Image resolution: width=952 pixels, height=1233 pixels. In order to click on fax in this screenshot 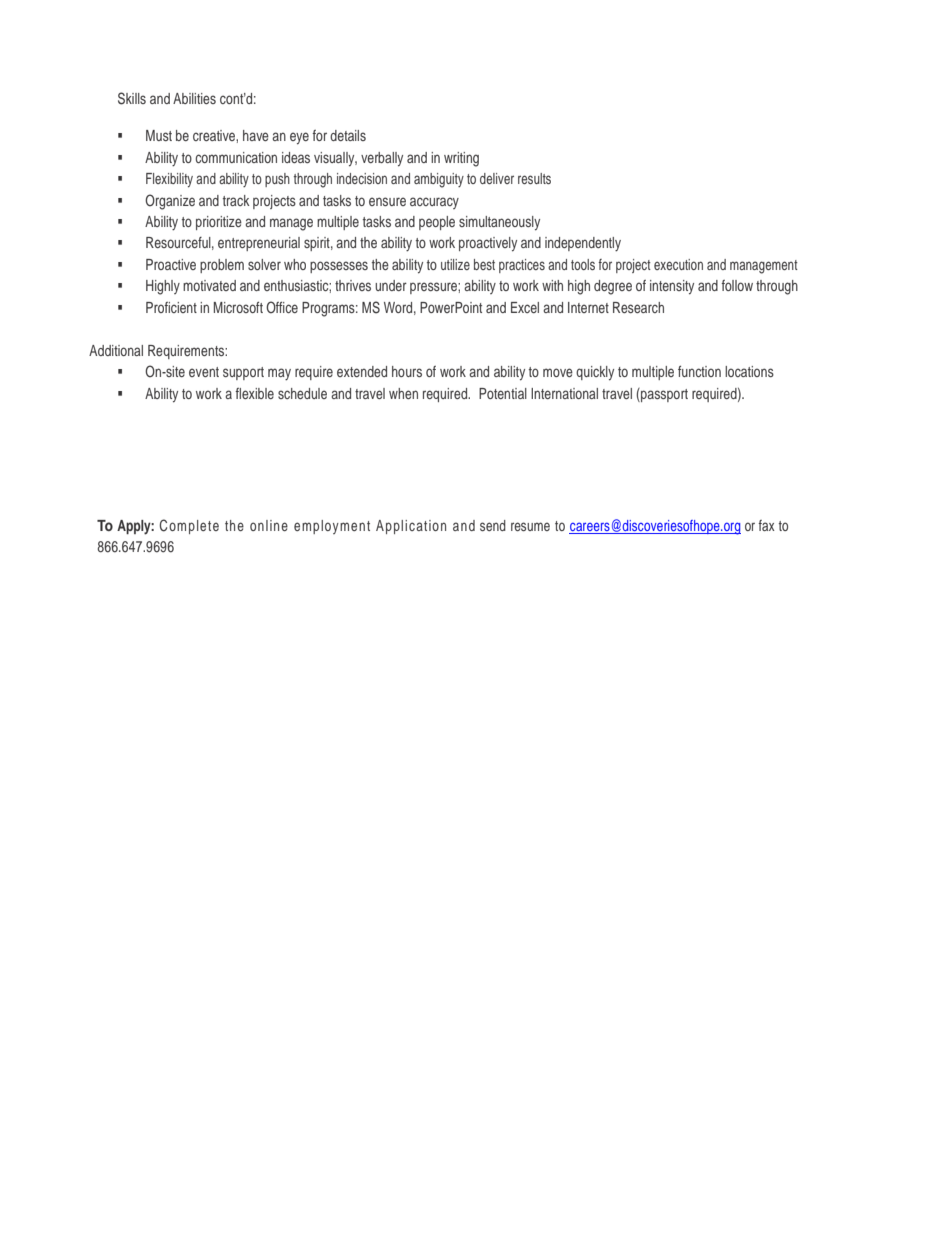, I will do `click(766, 525)`.
